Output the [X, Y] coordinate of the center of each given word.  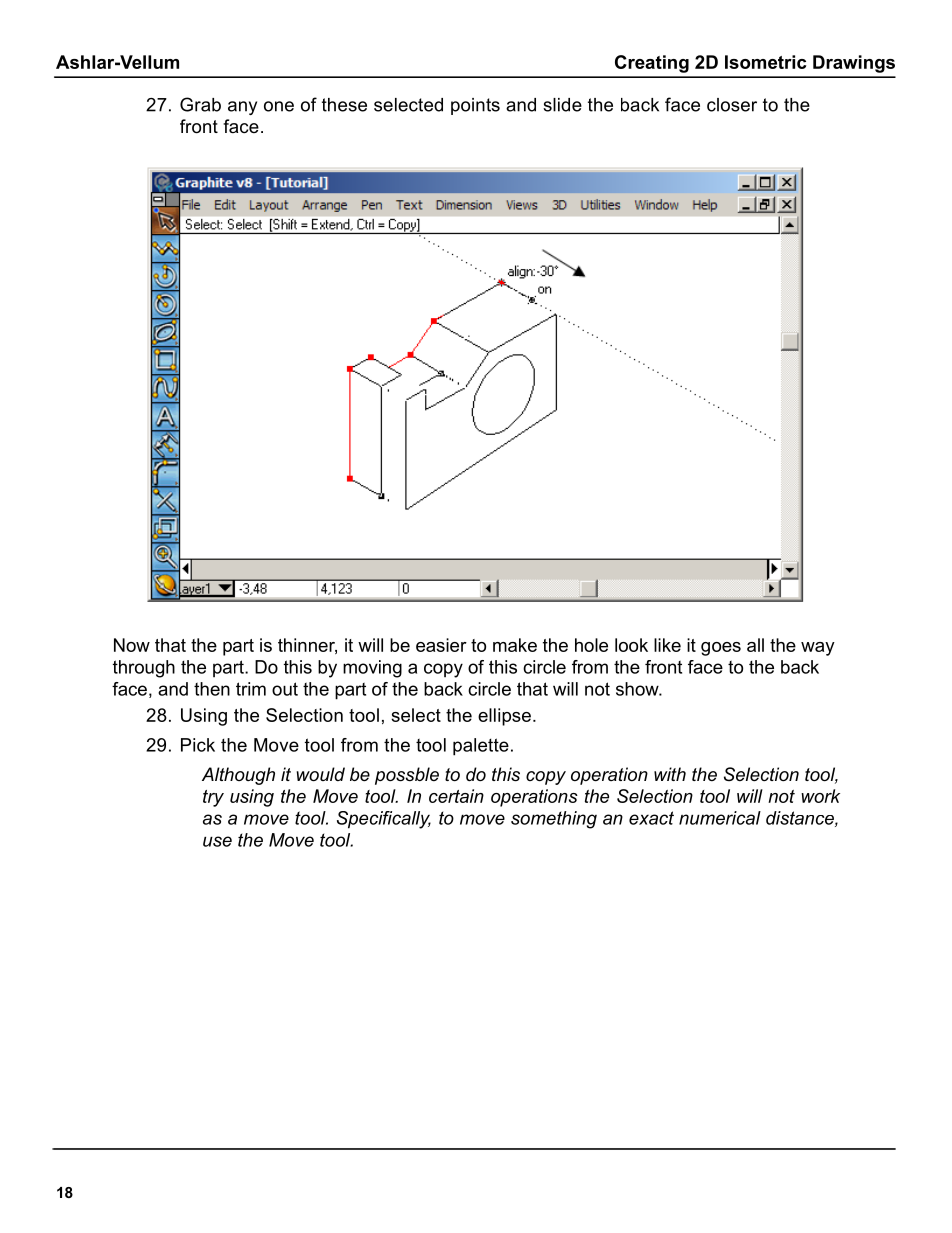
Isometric [765, 62]
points [475, 106]
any [242, 108]
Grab [200, 104]
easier [441, 645]
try [213, 798]
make [515, 645]
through [144, 669]
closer [732, 105]
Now [132, 645]
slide [562, 105]
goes [721, 649]
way [818, 649]
